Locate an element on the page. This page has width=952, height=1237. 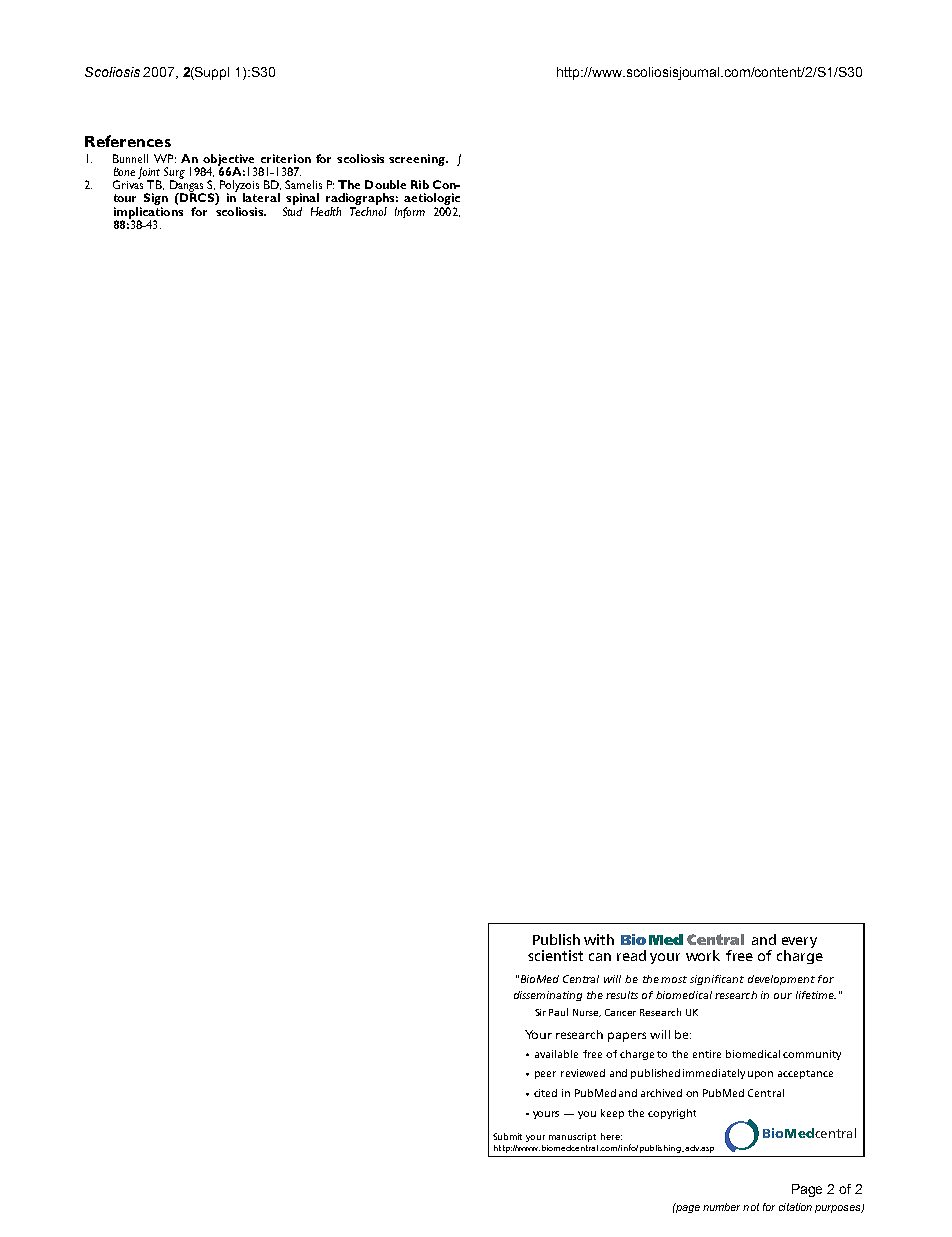
Rib is located at coordinates (420, 184).
